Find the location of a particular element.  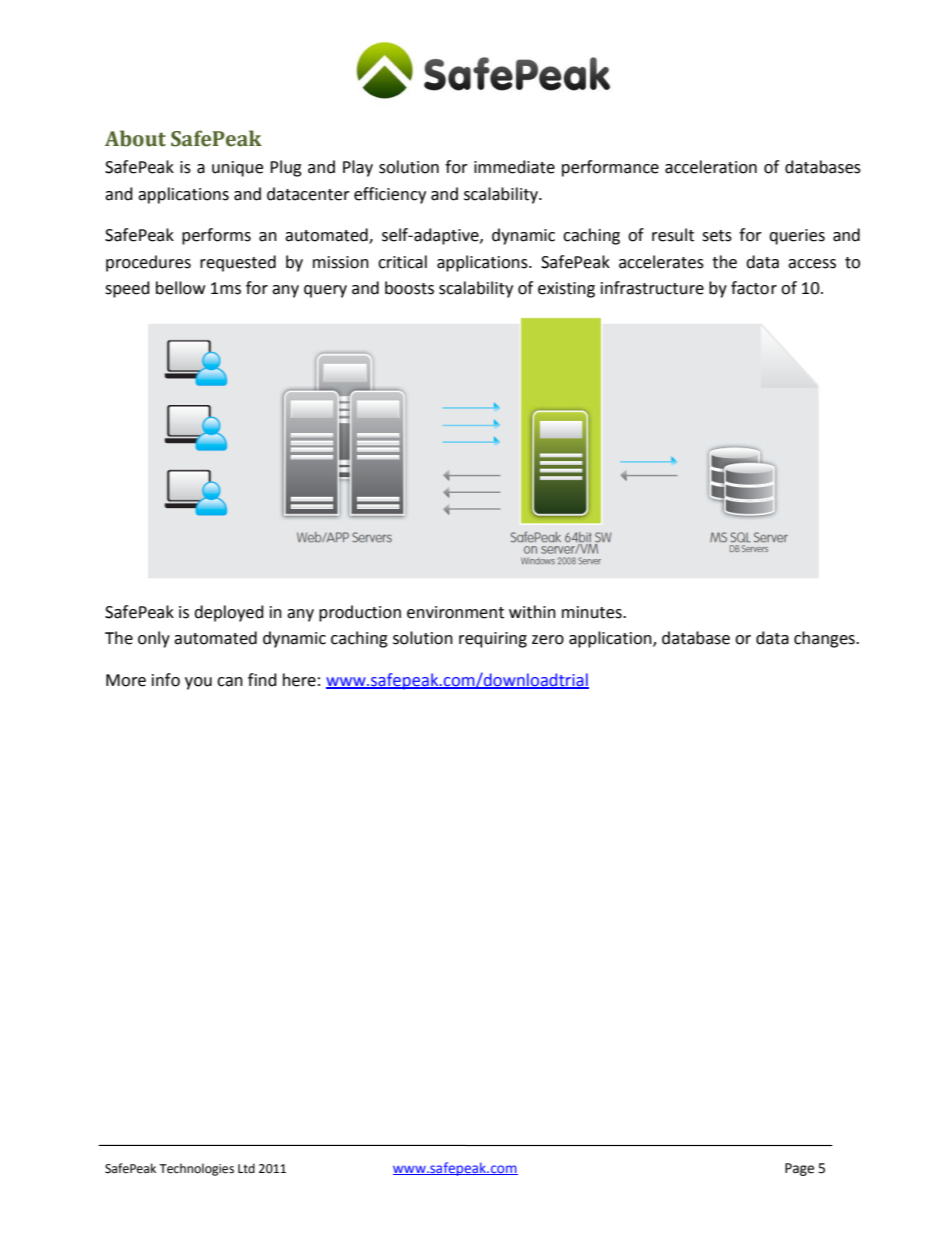

requiring is located at coordinates (493, 640).
